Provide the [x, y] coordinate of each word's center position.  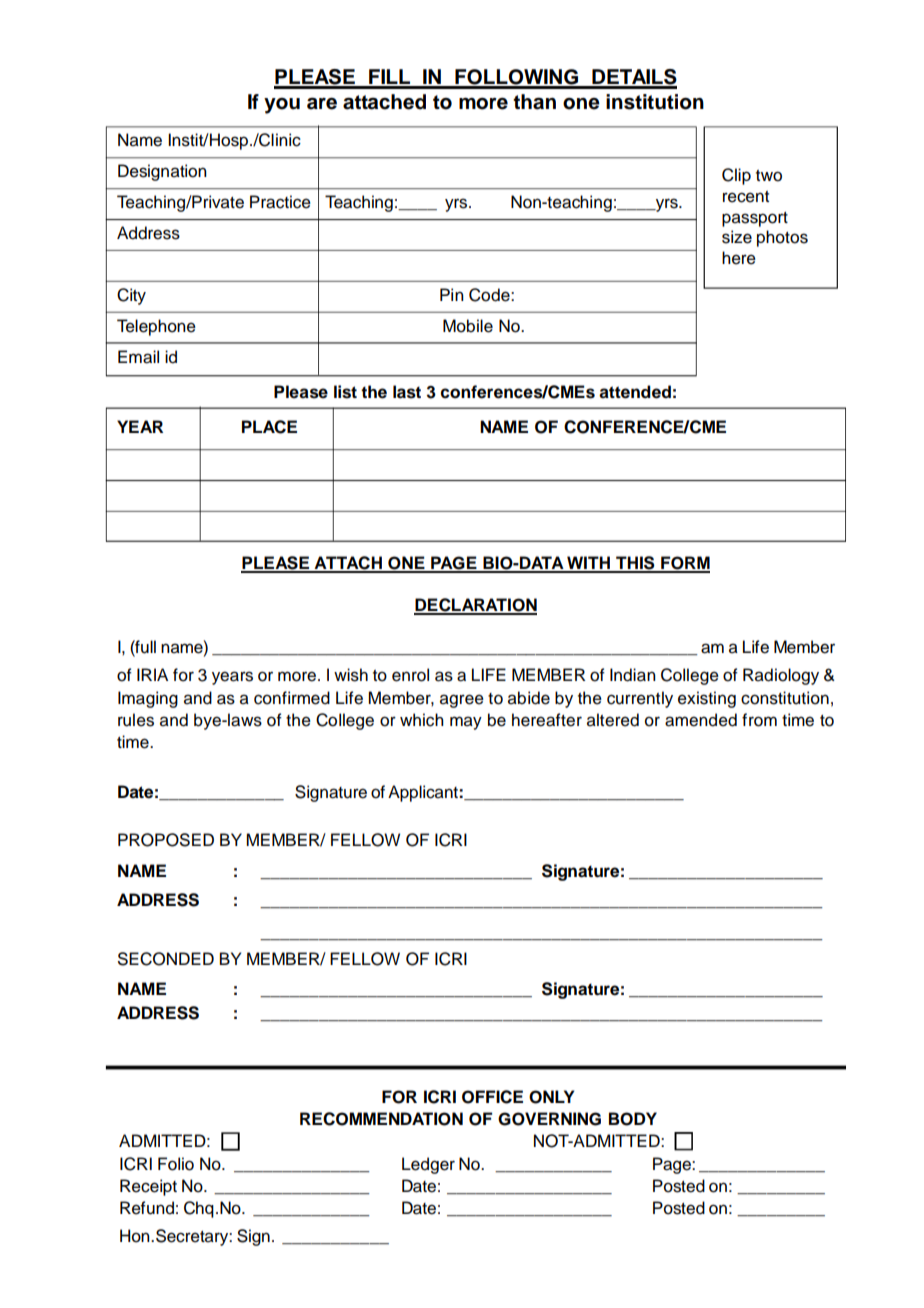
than [534, 102]
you [282, 106]
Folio [176, 1164]
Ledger [428, 1165]
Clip [736, 176]
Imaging [148, 699]
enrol [410, 675]
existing [707, 699]
